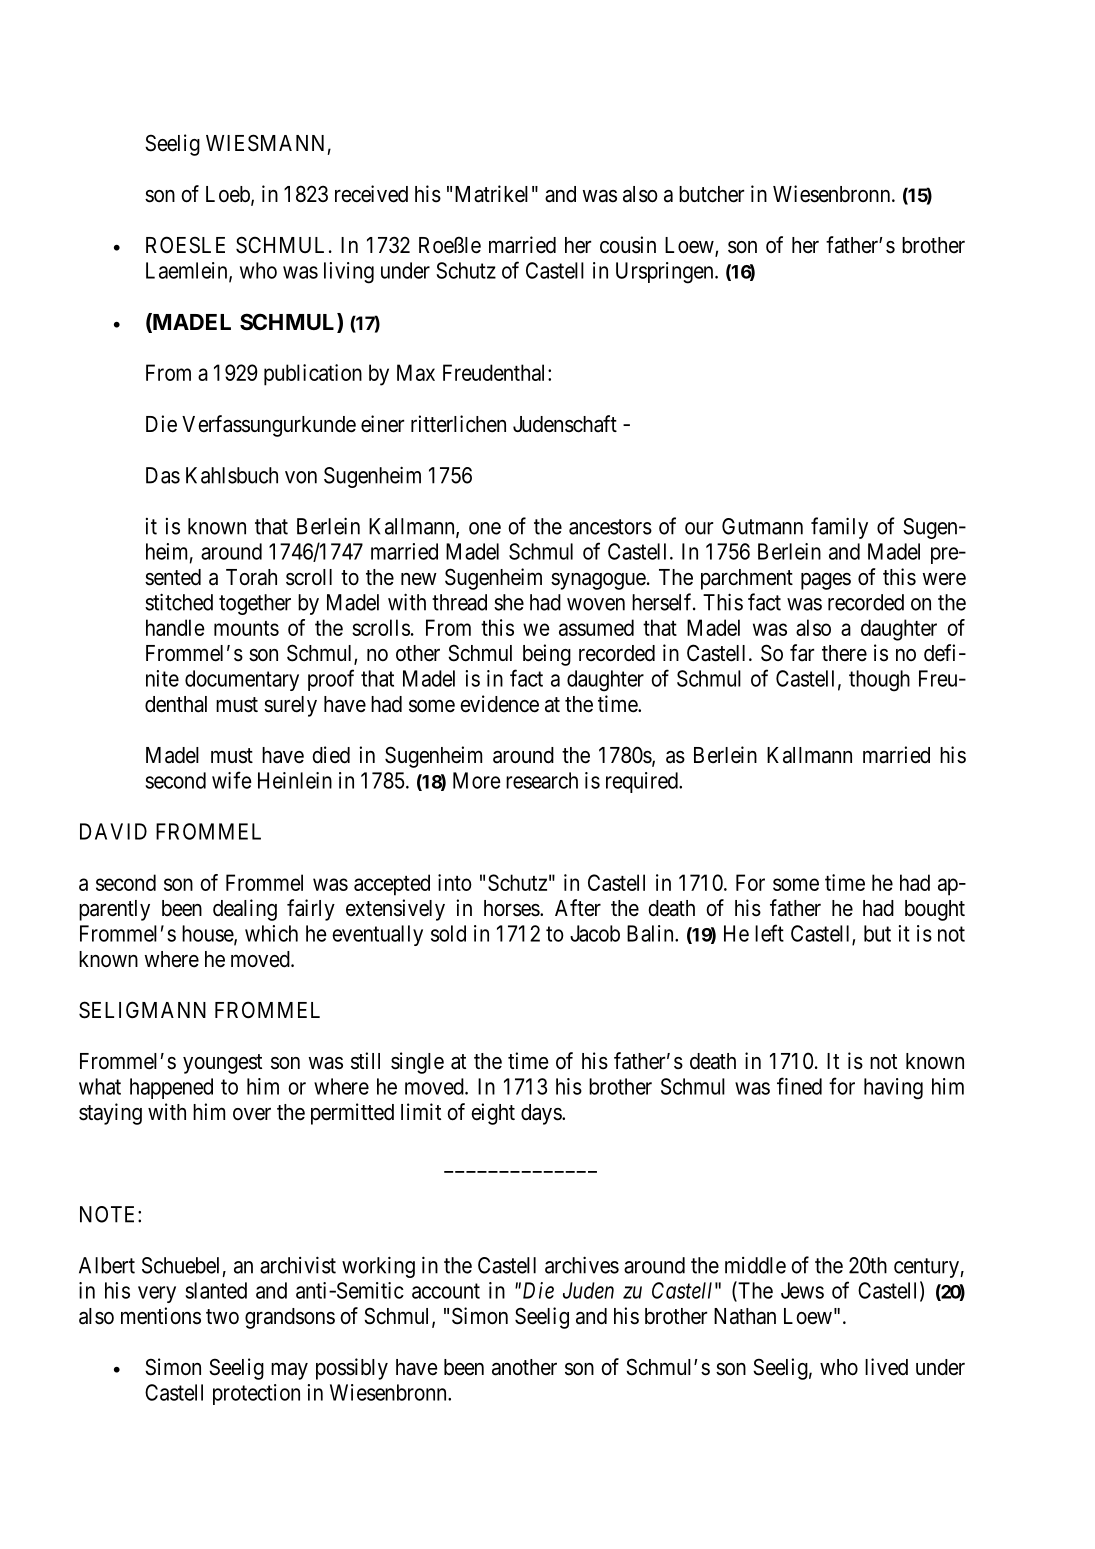 Image resolution: width=1095 pixels, height=1549 pixels. Describe the element at coordinates (542, 780) in the screenshot. I see `research` at that location.
